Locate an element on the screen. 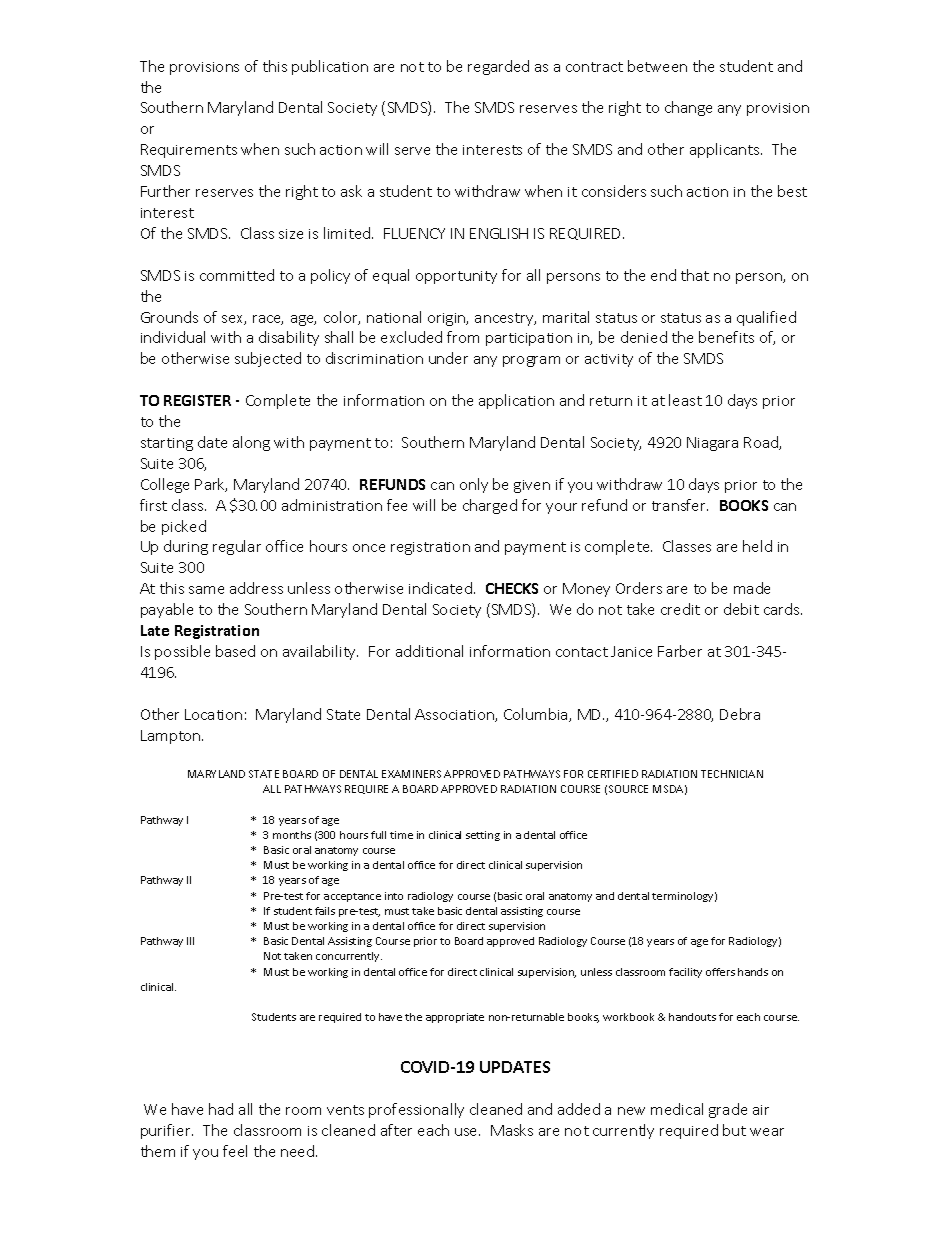  had is located at coordinates (221, 1109).
